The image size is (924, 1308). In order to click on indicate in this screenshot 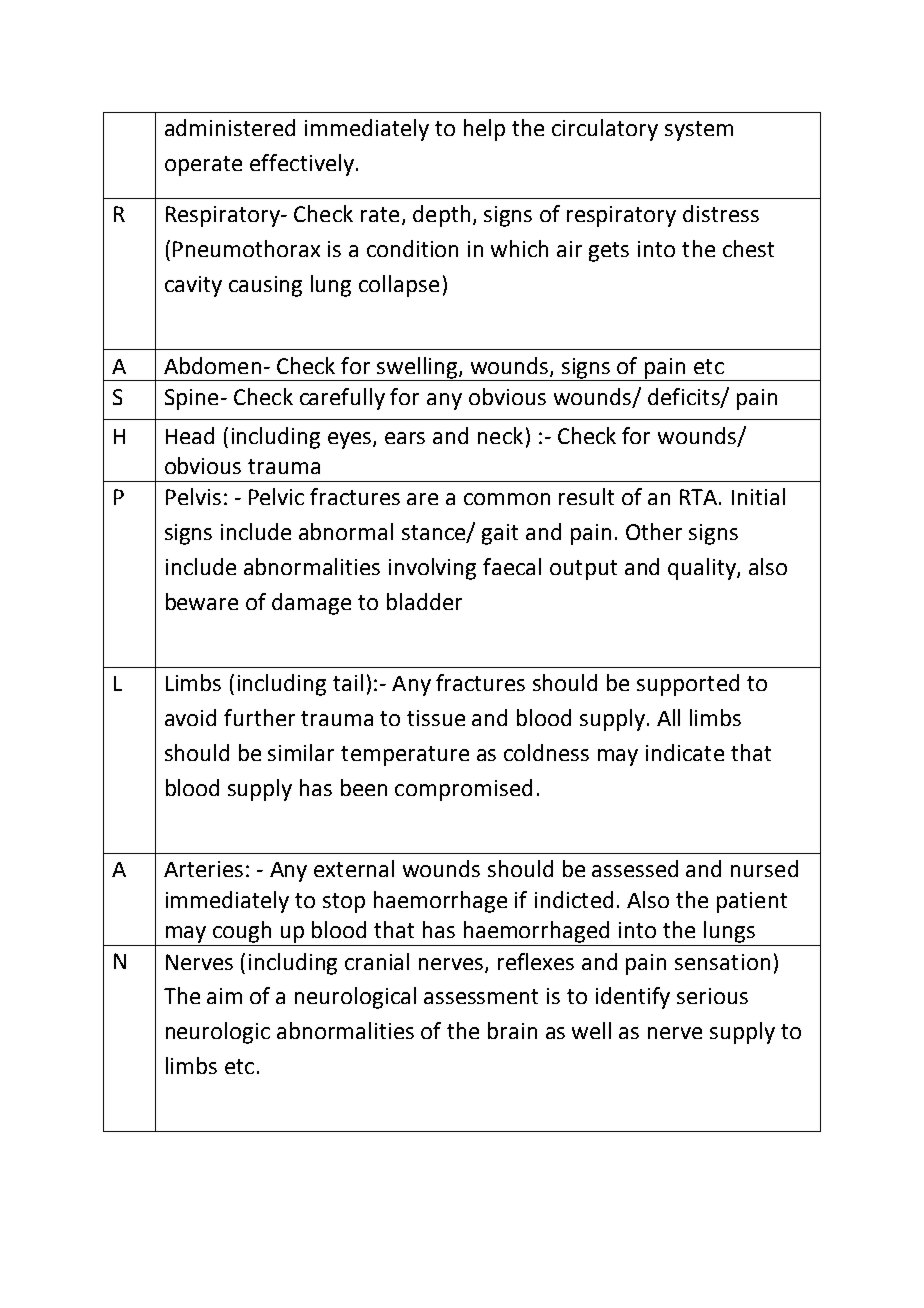, I will do `click(685, 752)`.
